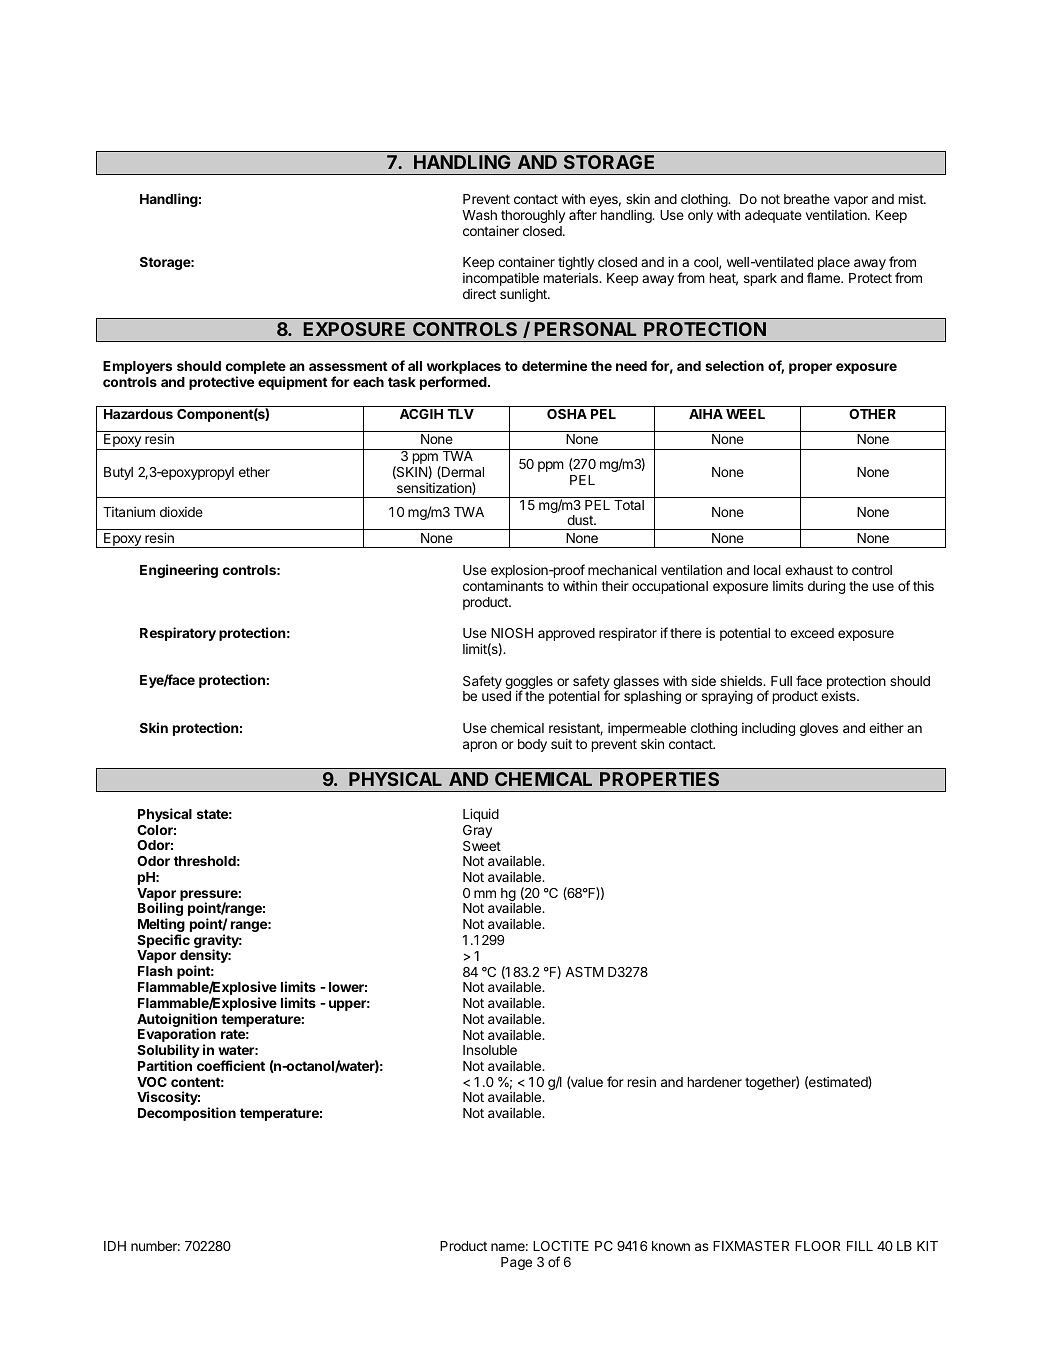  What do you see at coordinates (503, 585) in the screenshot?
I see `contaminants` at bounding box center [503, 585].
